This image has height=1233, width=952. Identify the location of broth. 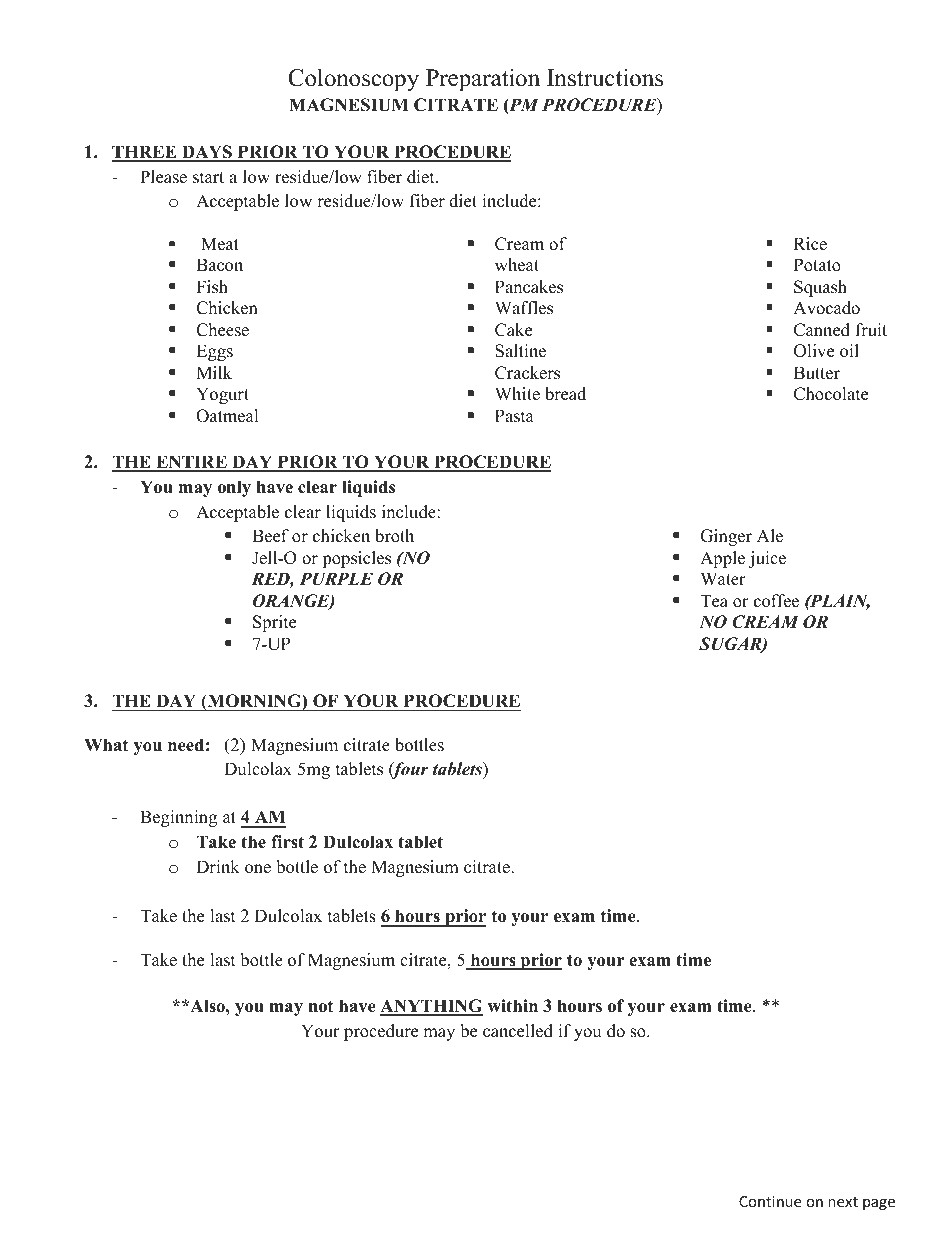
(394, 536).
